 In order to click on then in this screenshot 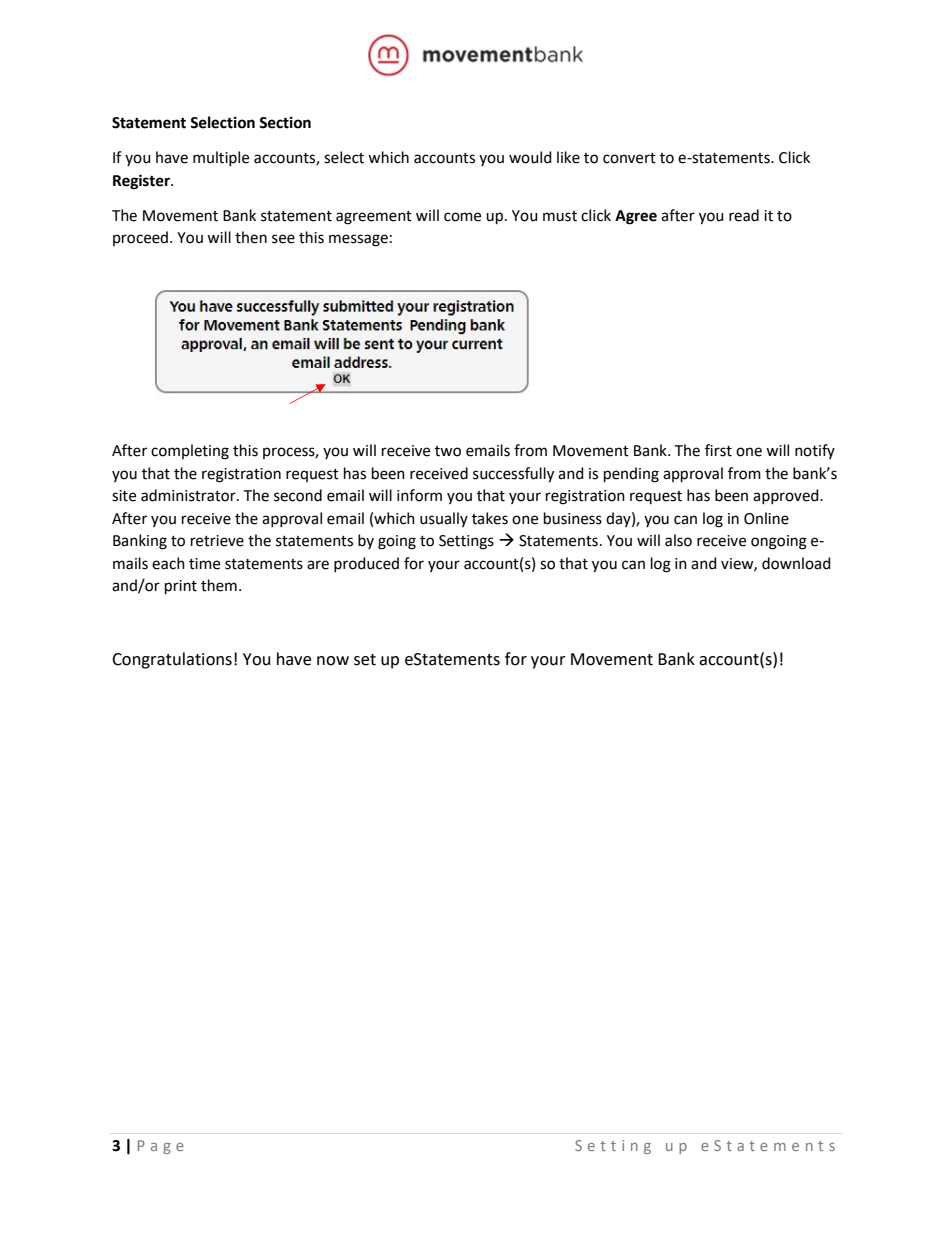, I will do `click(251, 237)`.
